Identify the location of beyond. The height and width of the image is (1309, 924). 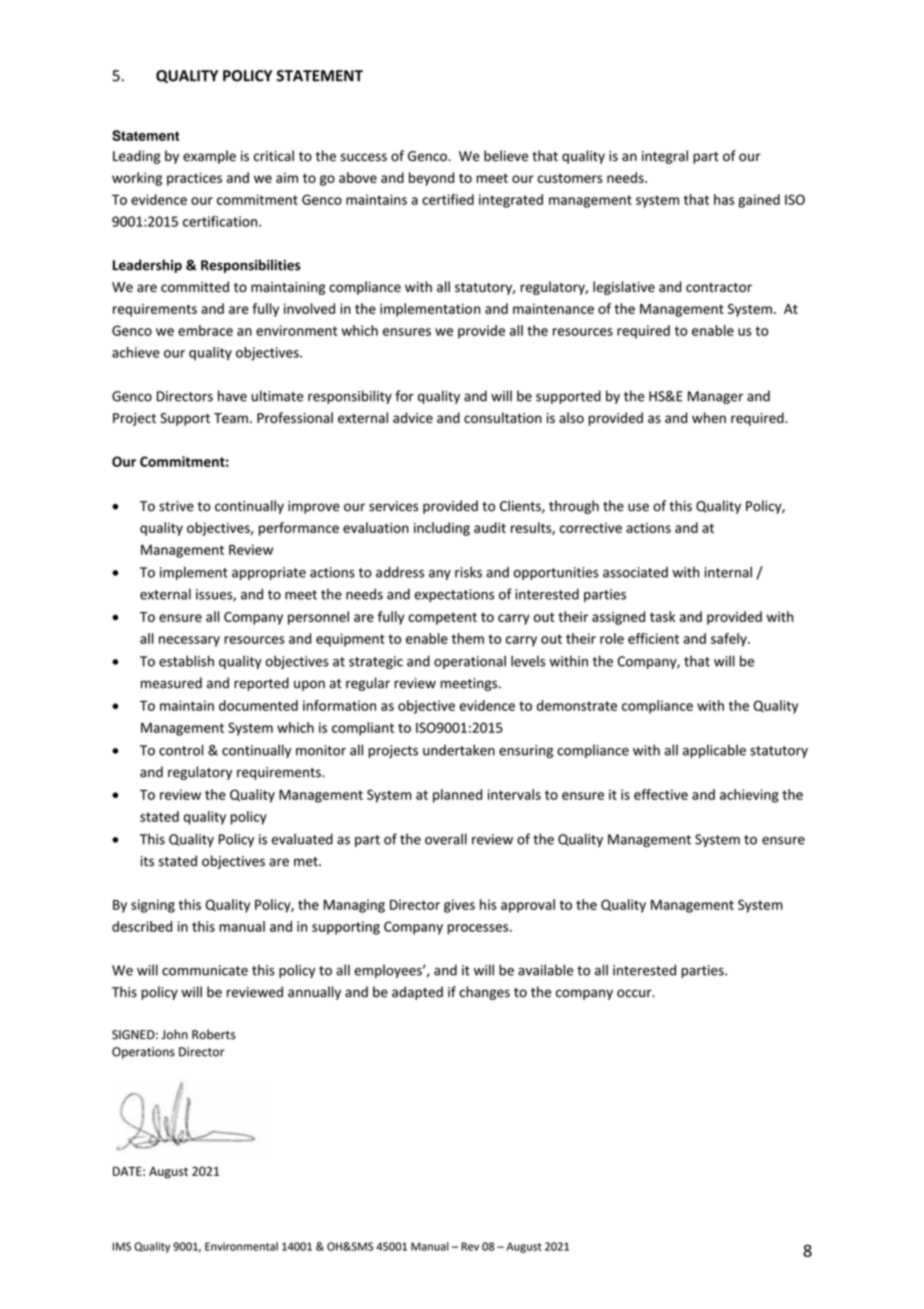
(431, 179).
